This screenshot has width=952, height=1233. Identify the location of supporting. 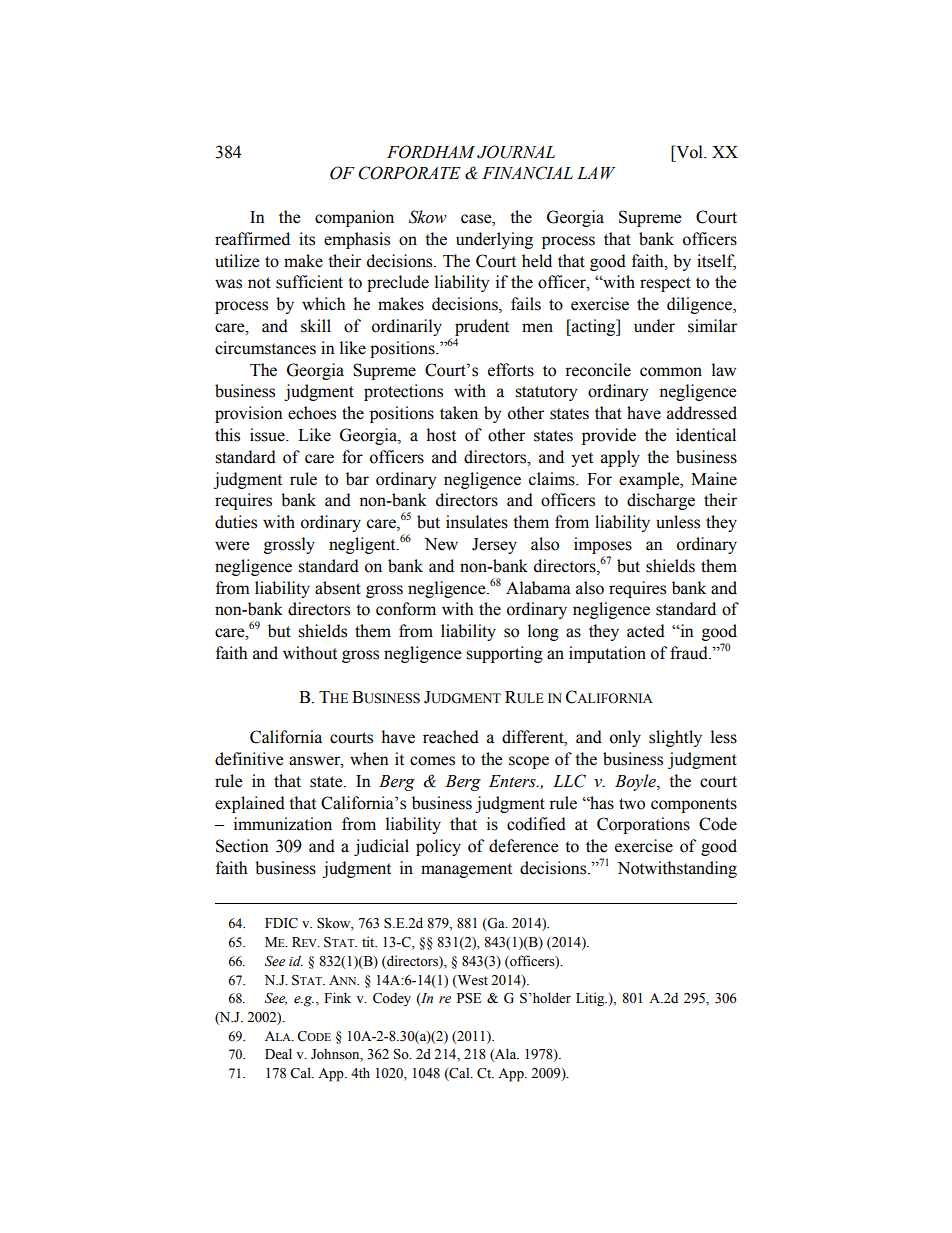
(504, 654).
